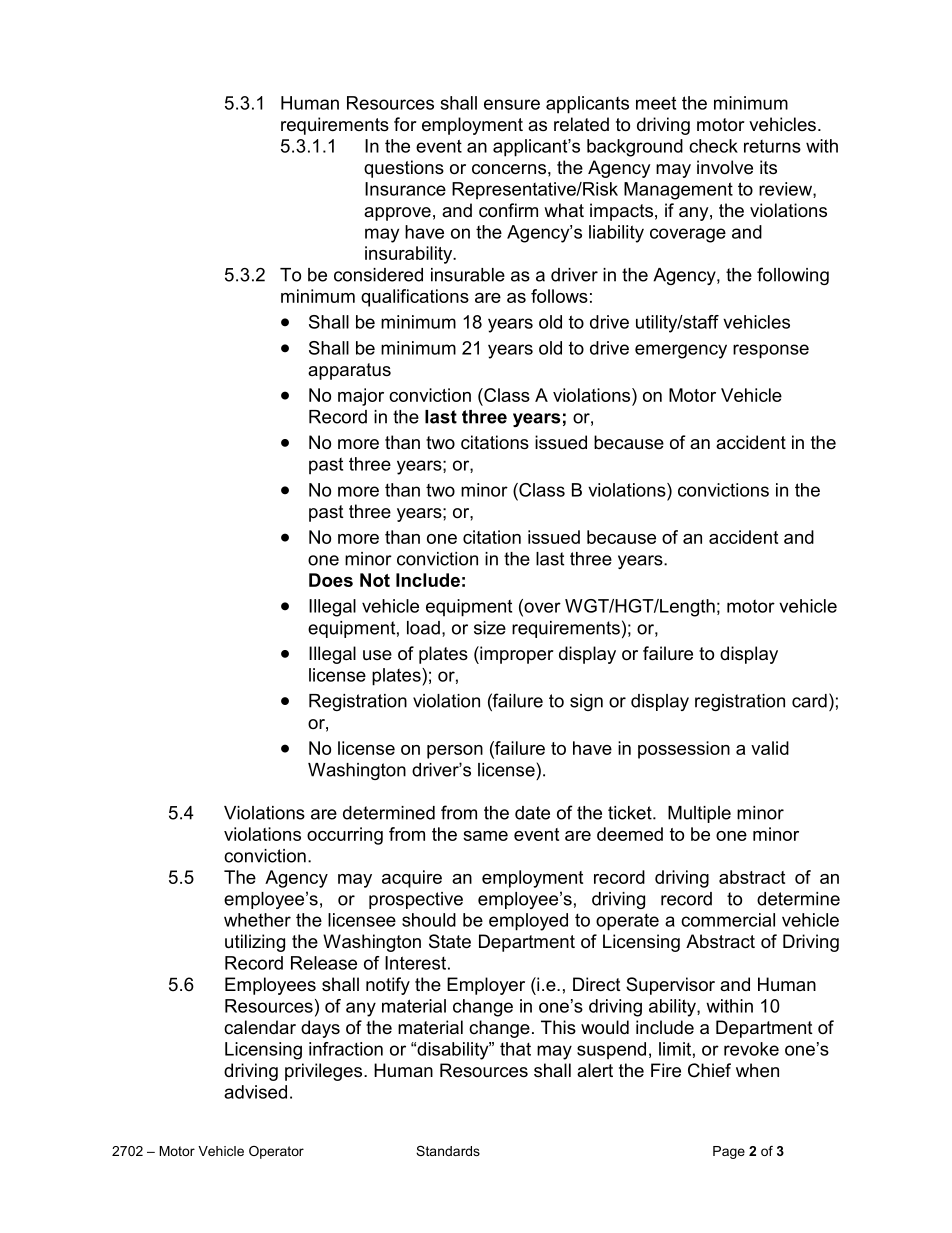  What do you see at coordinates (512, 104) in the screenshot?
I see `ensure` at bounding box center [512, 104].
